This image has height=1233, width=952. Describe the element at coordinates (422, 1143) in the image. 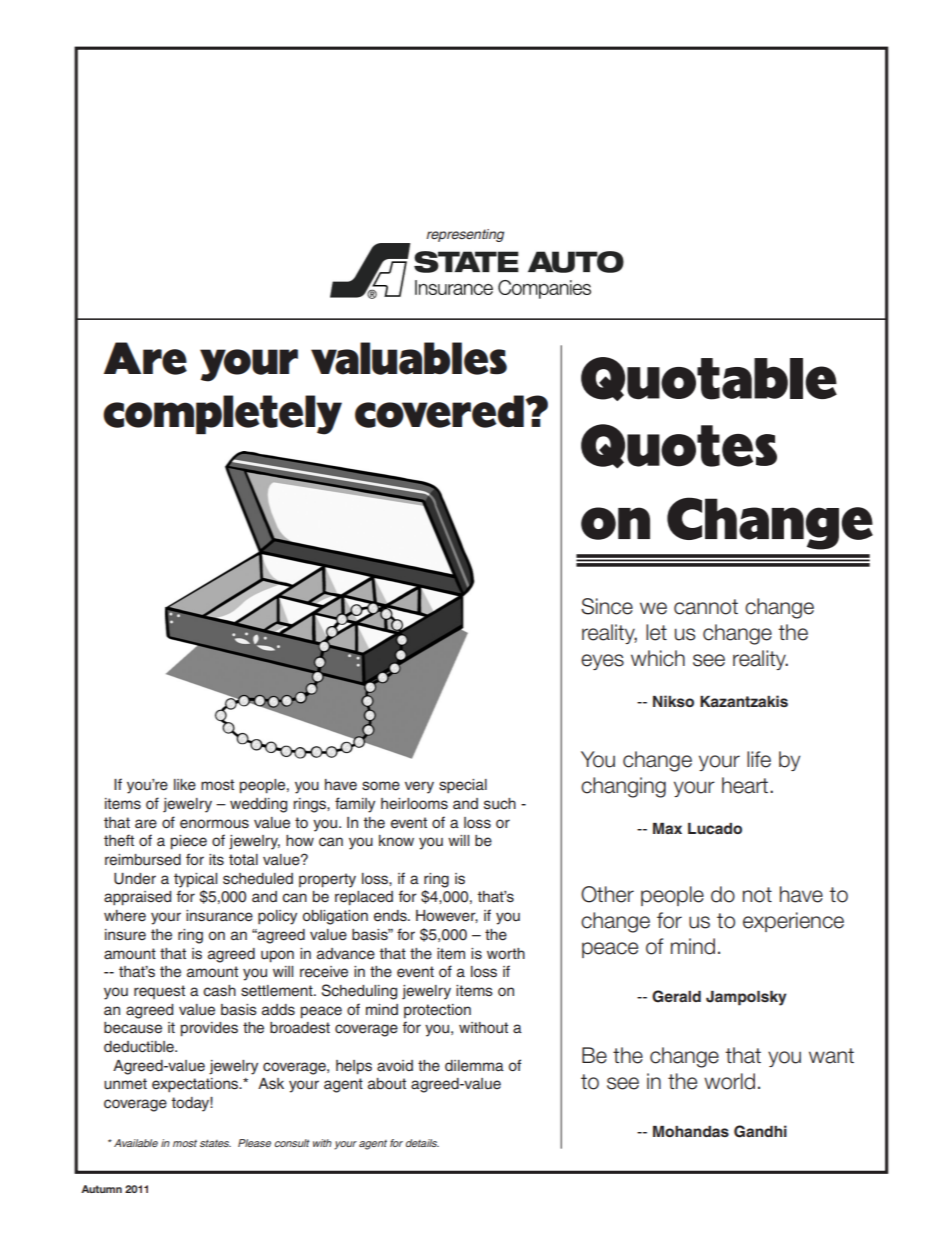

I see `details` at that location.
